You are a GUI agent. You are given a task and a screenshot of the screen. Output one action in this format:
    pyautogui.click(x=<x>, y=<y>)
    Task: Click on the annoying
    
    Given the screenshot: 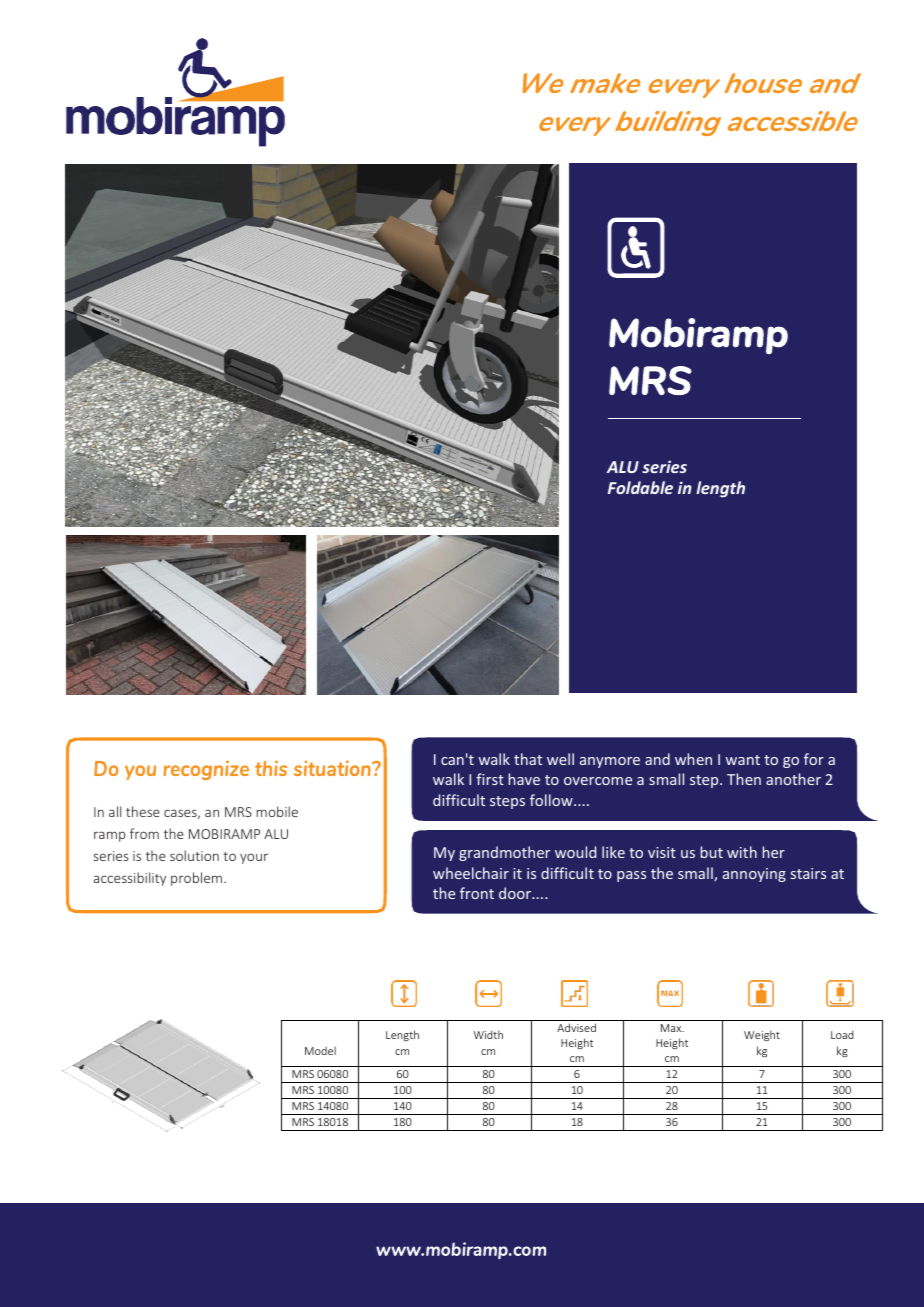 What is the action you would take?
    pyautogui.click(x=754, y=875)
